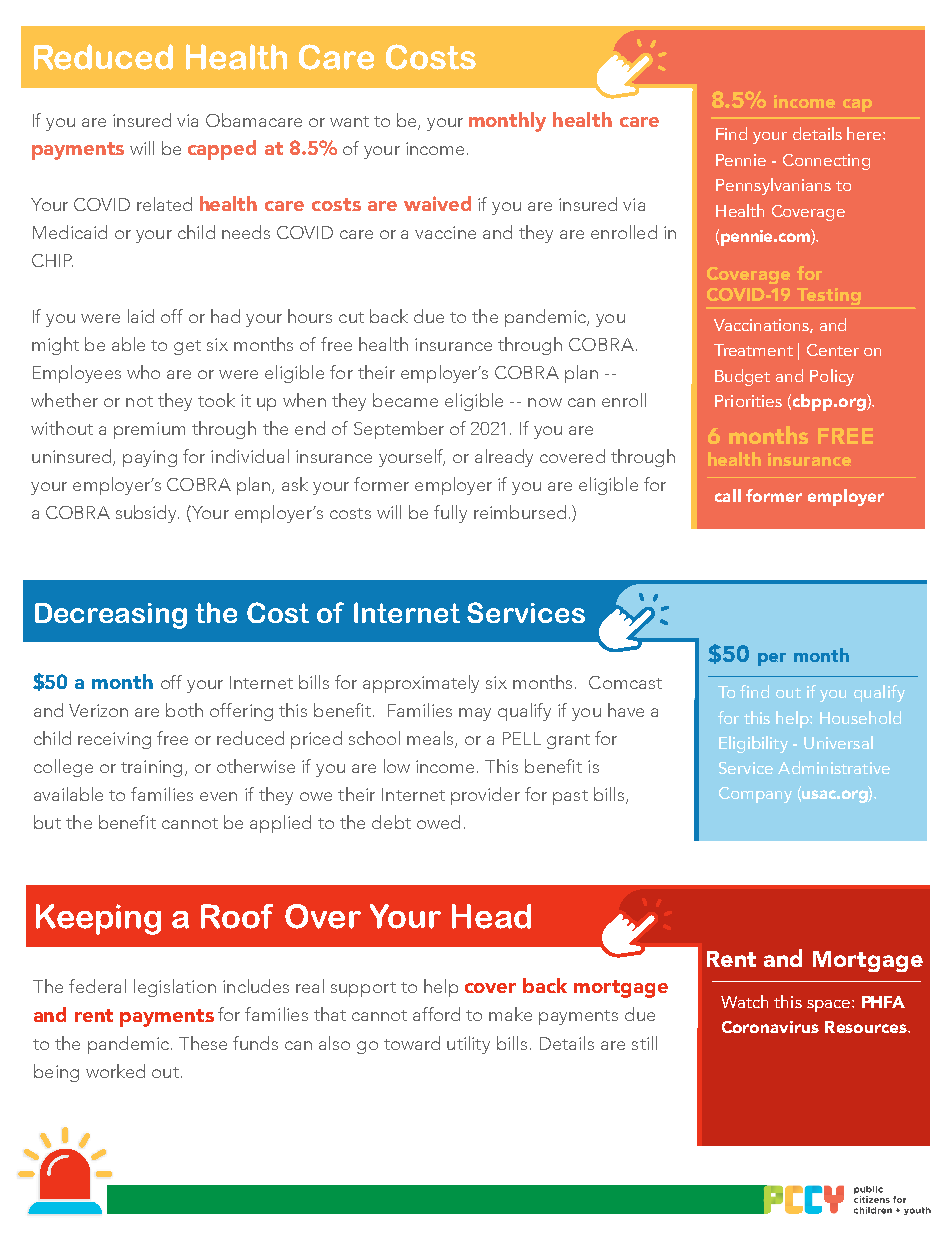 Image resolution: width=952 pixels, height=1233 pixels. Describe the element at coordinates (115, 1071) in the page. I see `worked` at that location.
